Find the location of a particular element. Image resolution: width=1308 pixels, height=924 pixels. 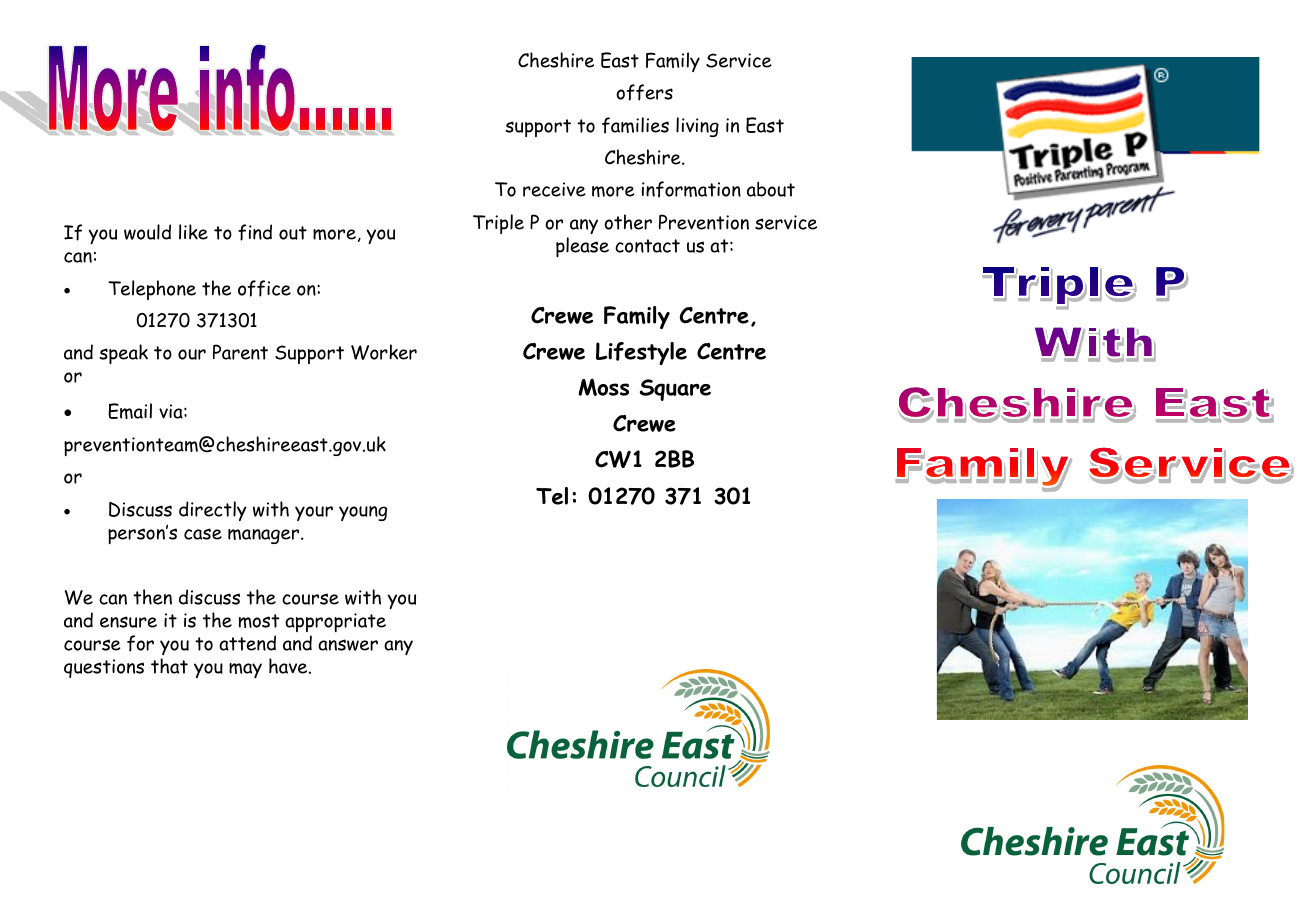

Worker is located at coordinates (384, 352).
